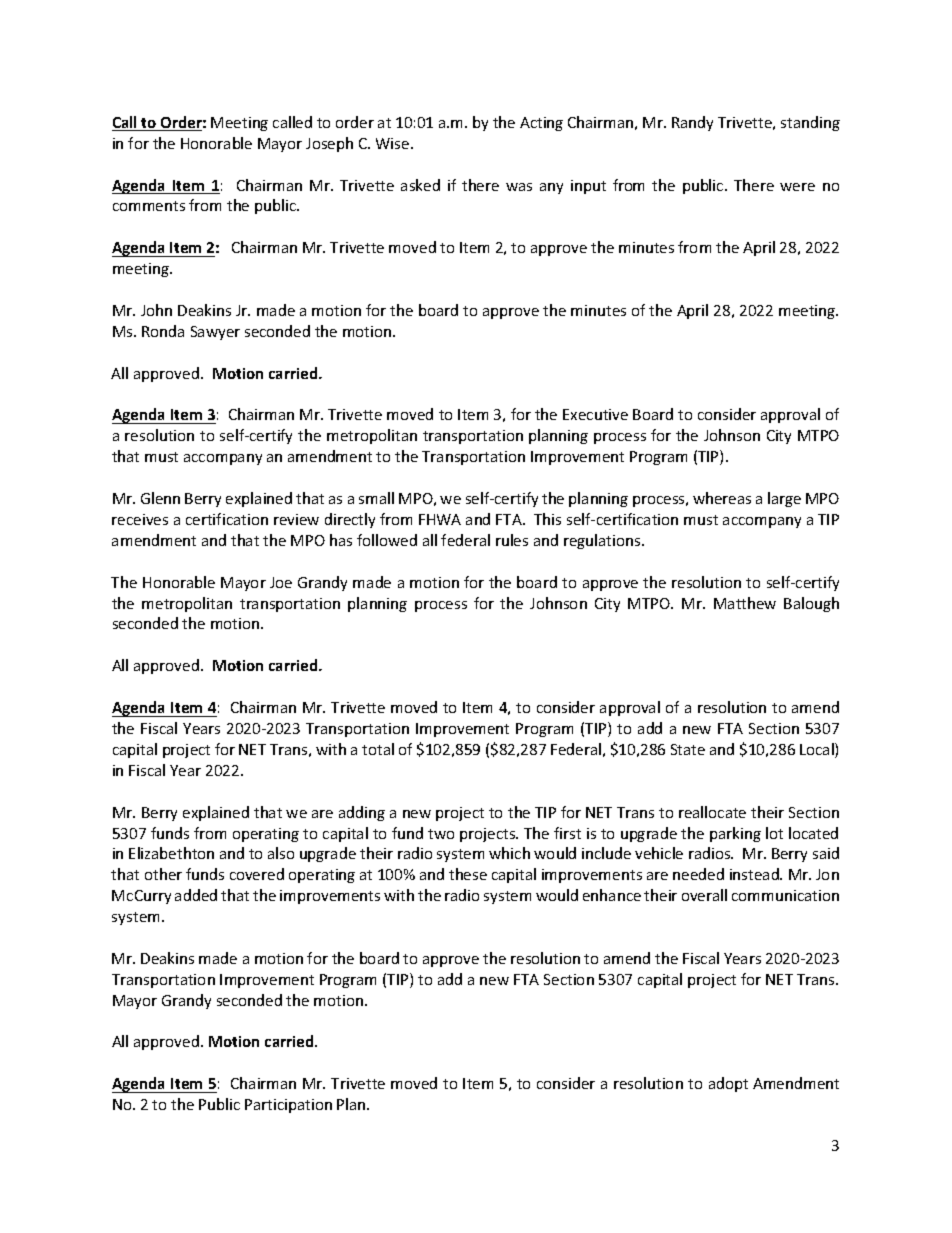 The height and width of the screenshot is (1233, 952). I want to click on communication, so click(785, 895).
